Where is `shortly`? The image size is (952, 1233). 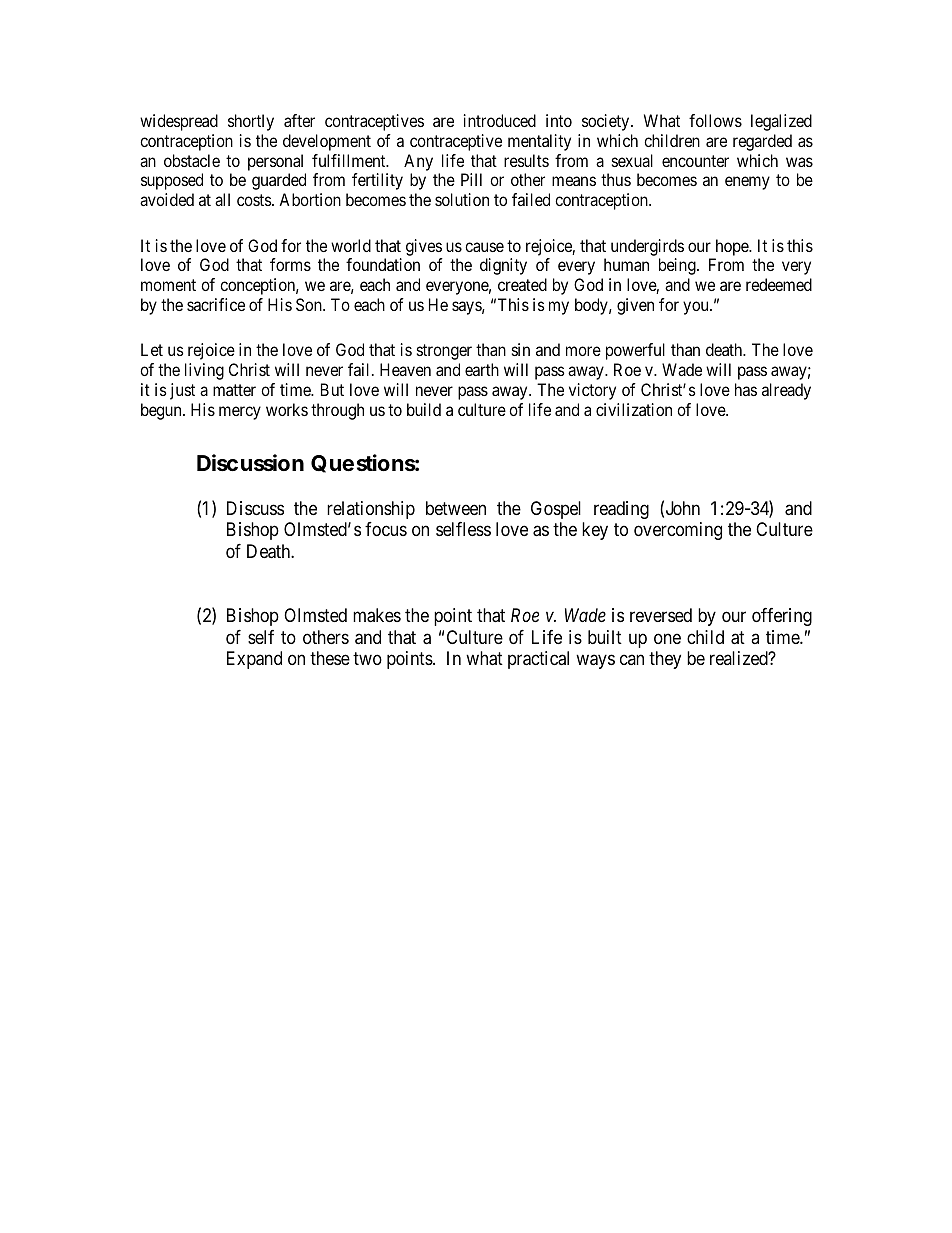
shortly is located at coordinates (251, 122).
